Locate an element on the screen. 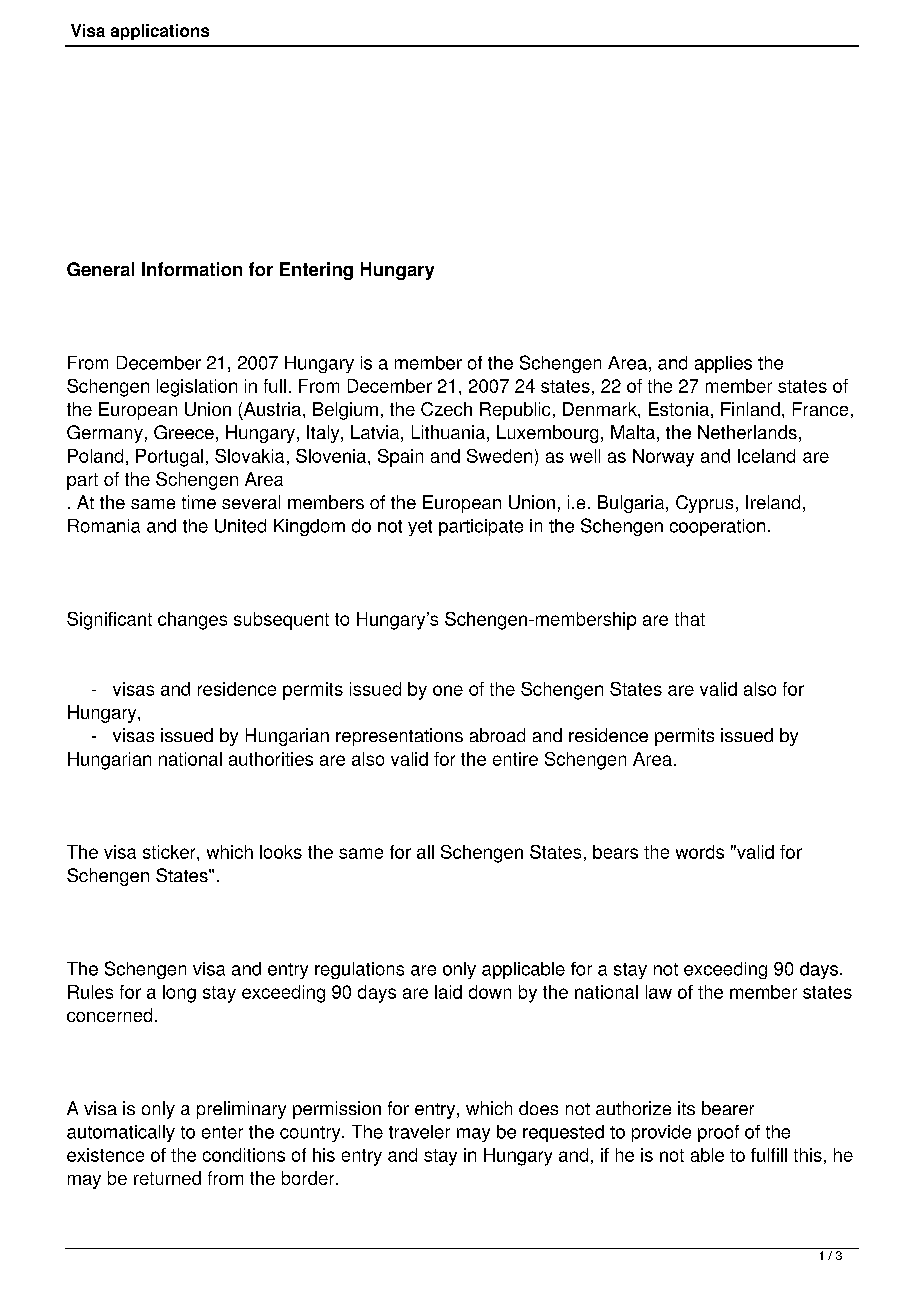  applies is located at coordinates (723, 364).
